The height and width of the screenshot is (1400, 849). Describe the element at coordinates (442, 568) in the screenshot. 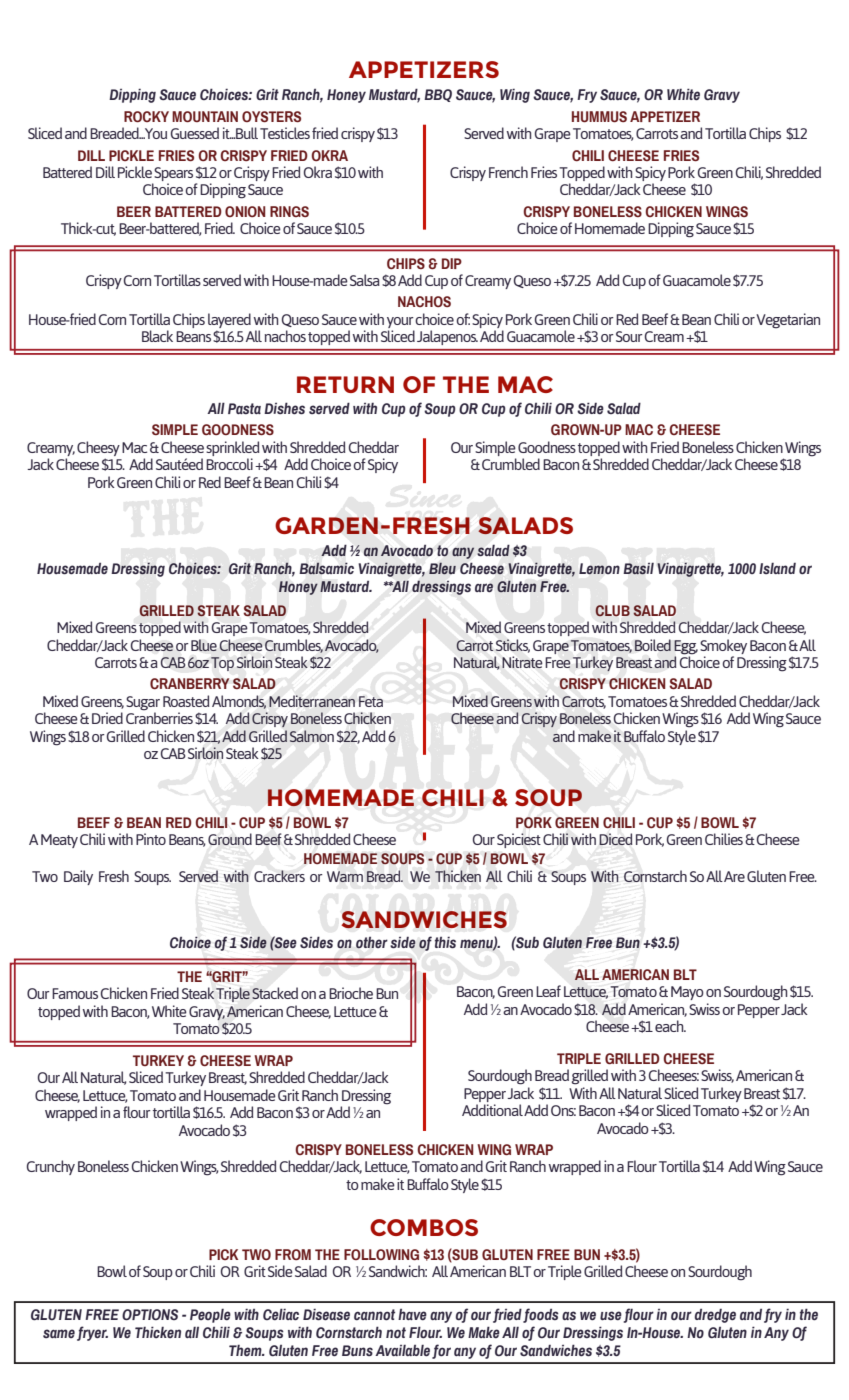

I see `Bleu` at that location.
